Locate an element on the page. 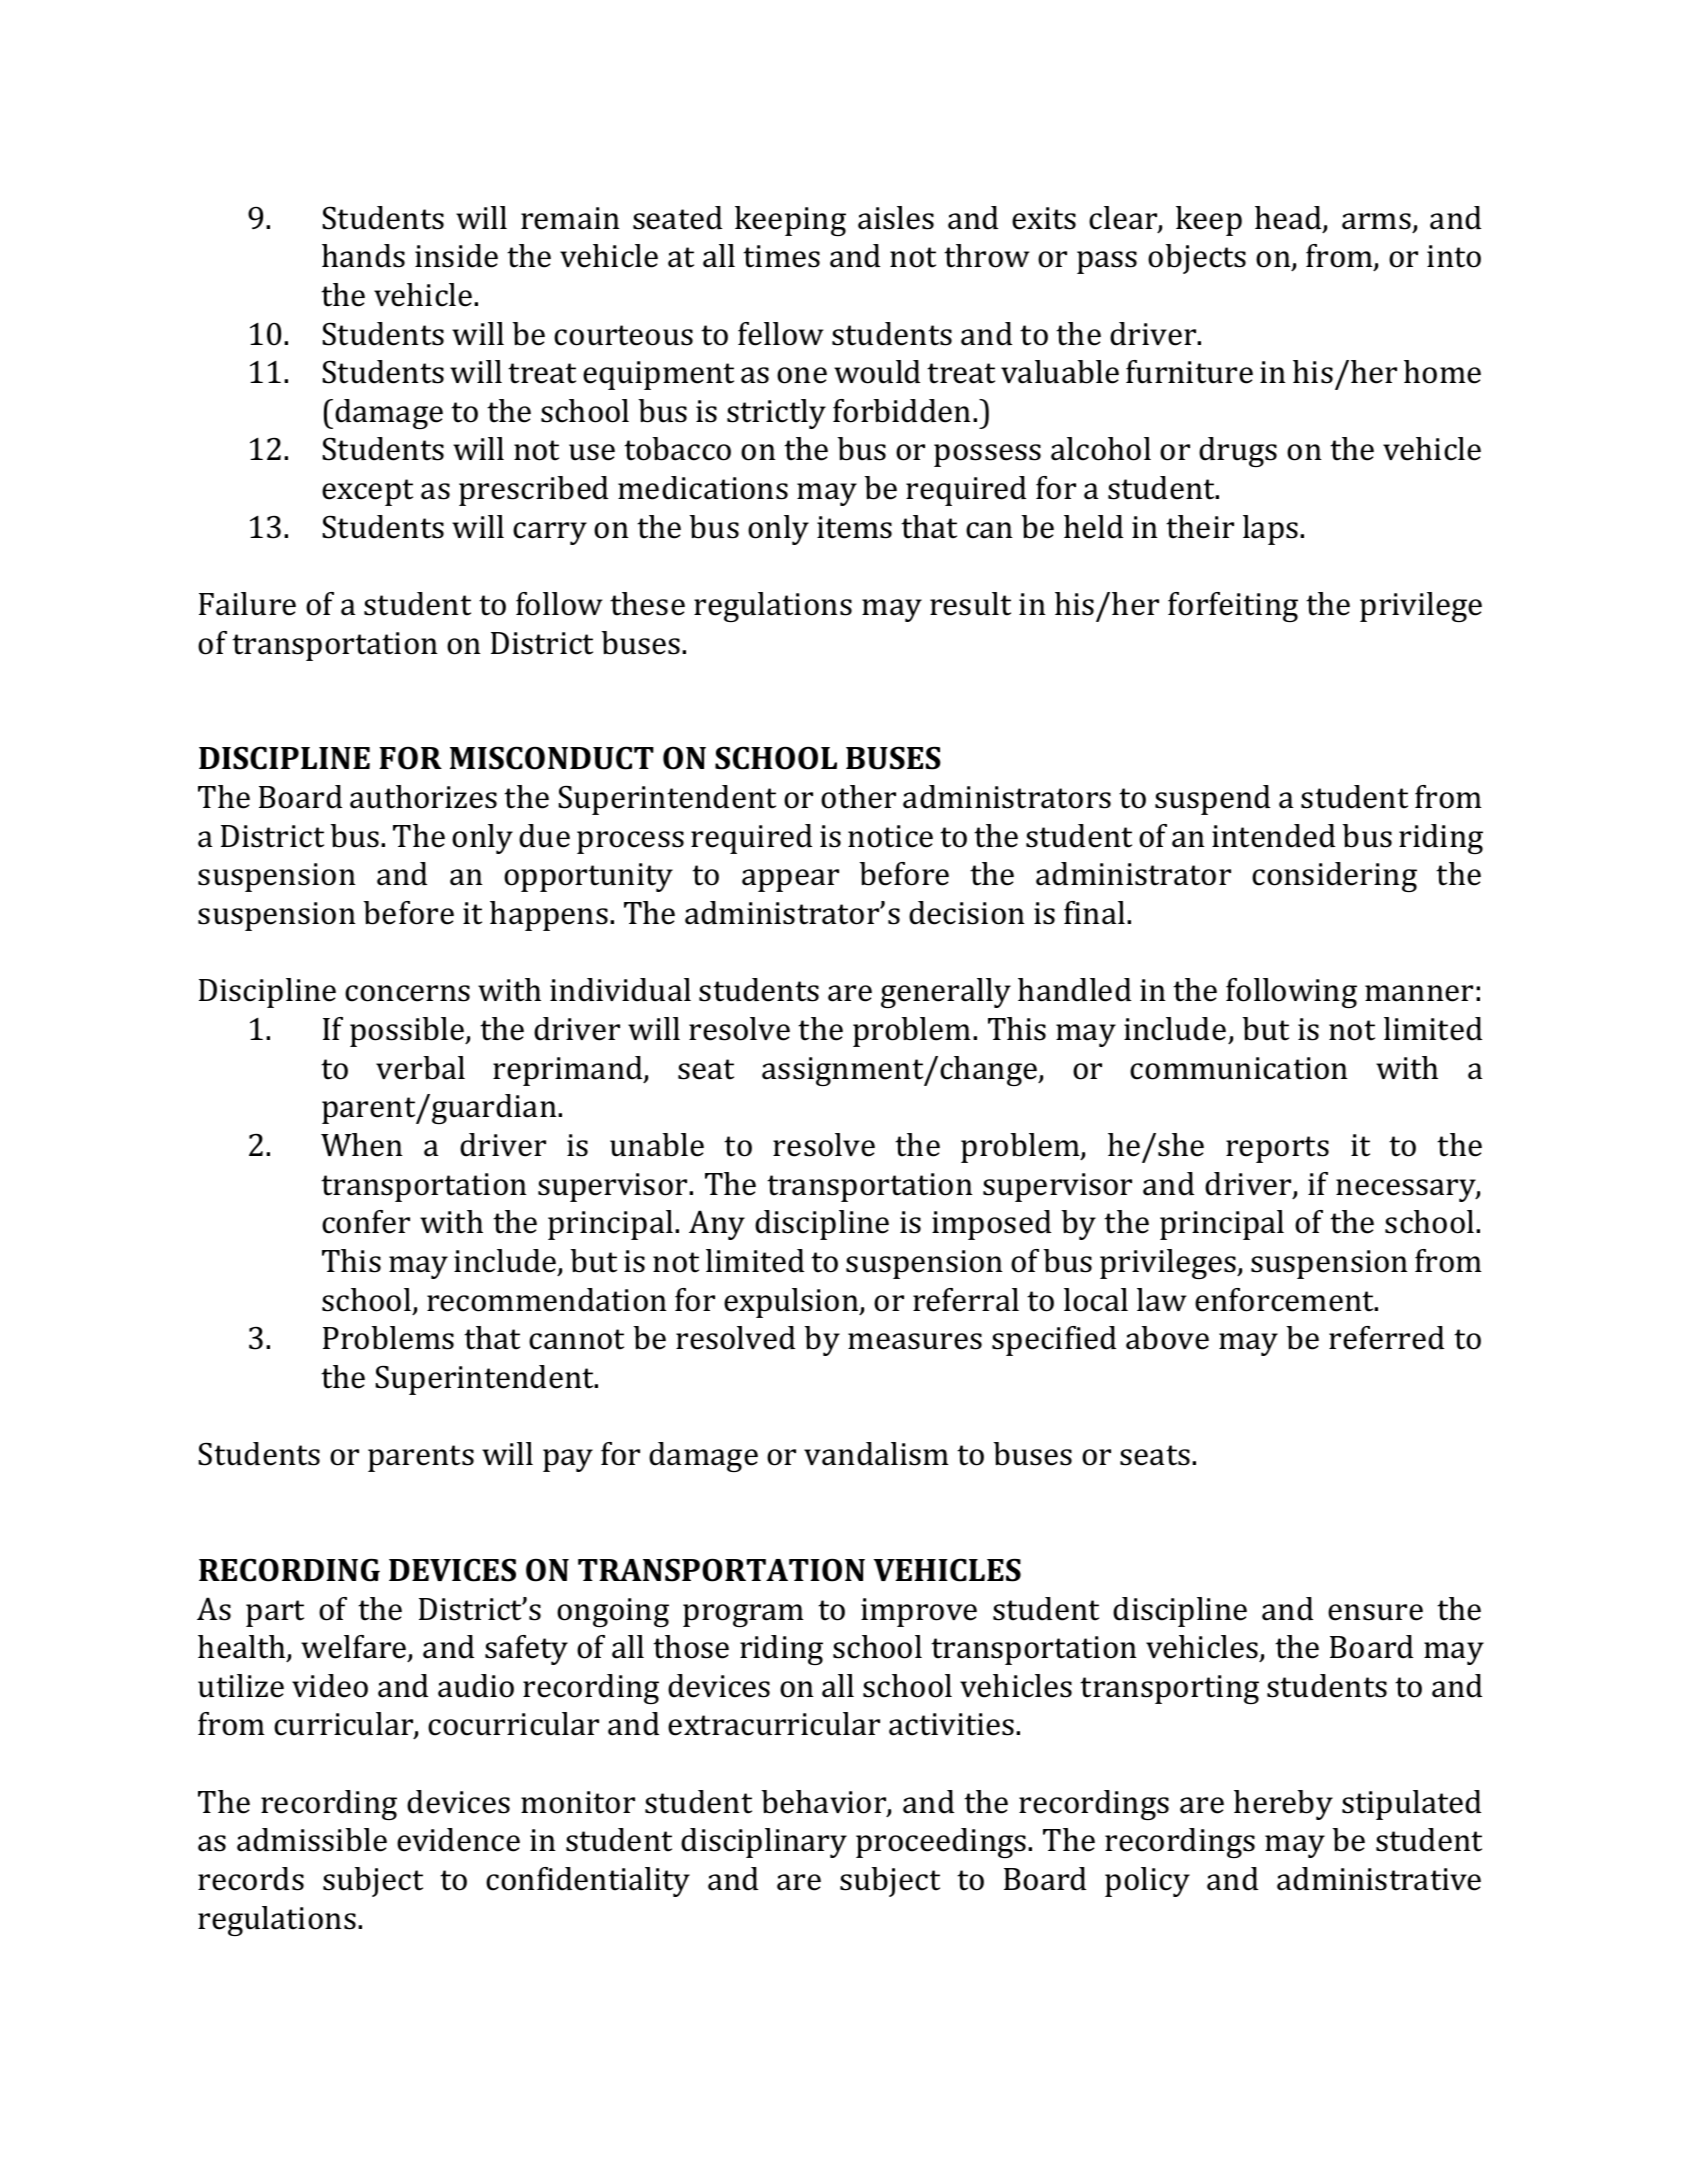 The width and height of the page is (1681, 2175). times is located at coordinates (781, 256).
